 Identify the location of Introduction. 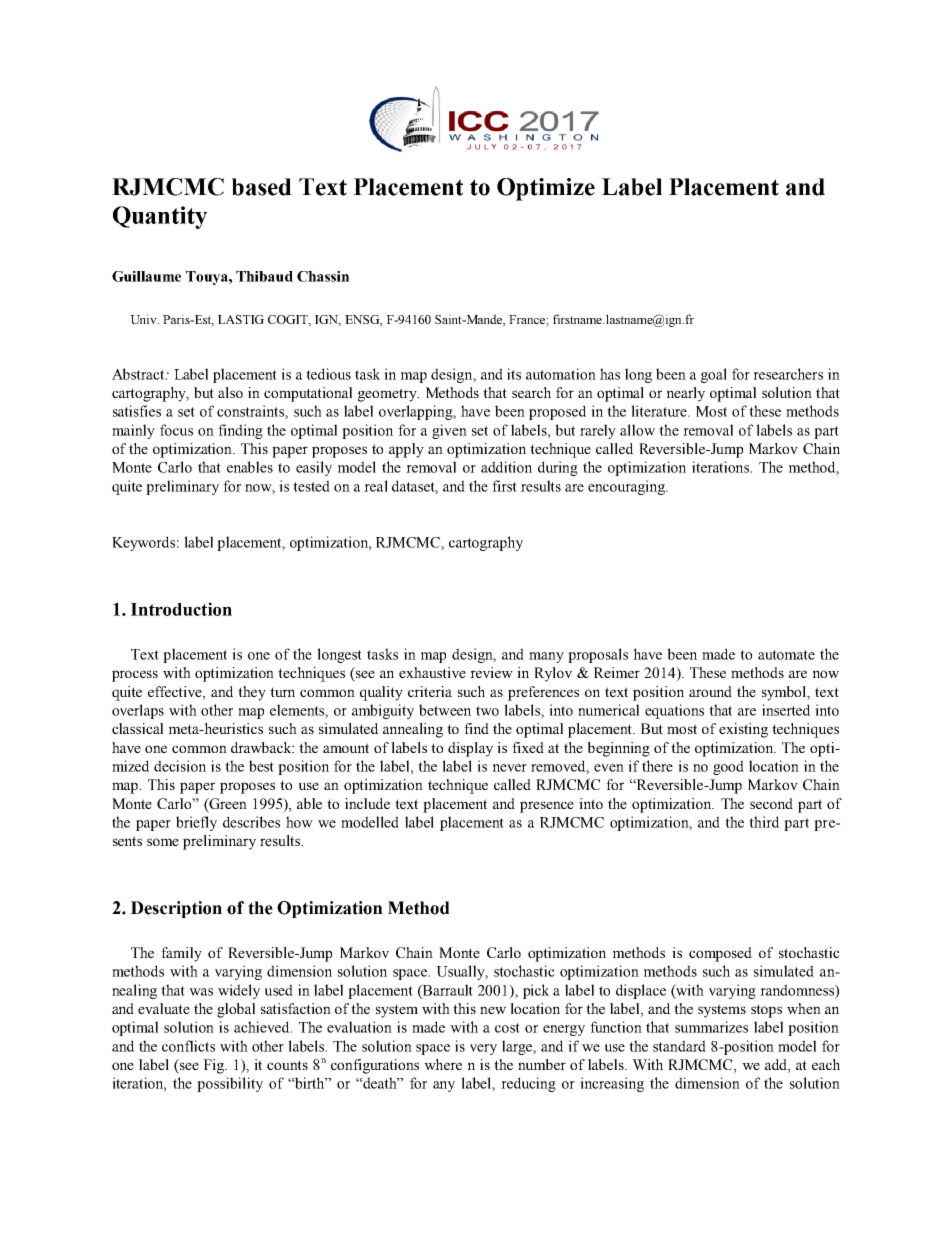
(181, 609).
